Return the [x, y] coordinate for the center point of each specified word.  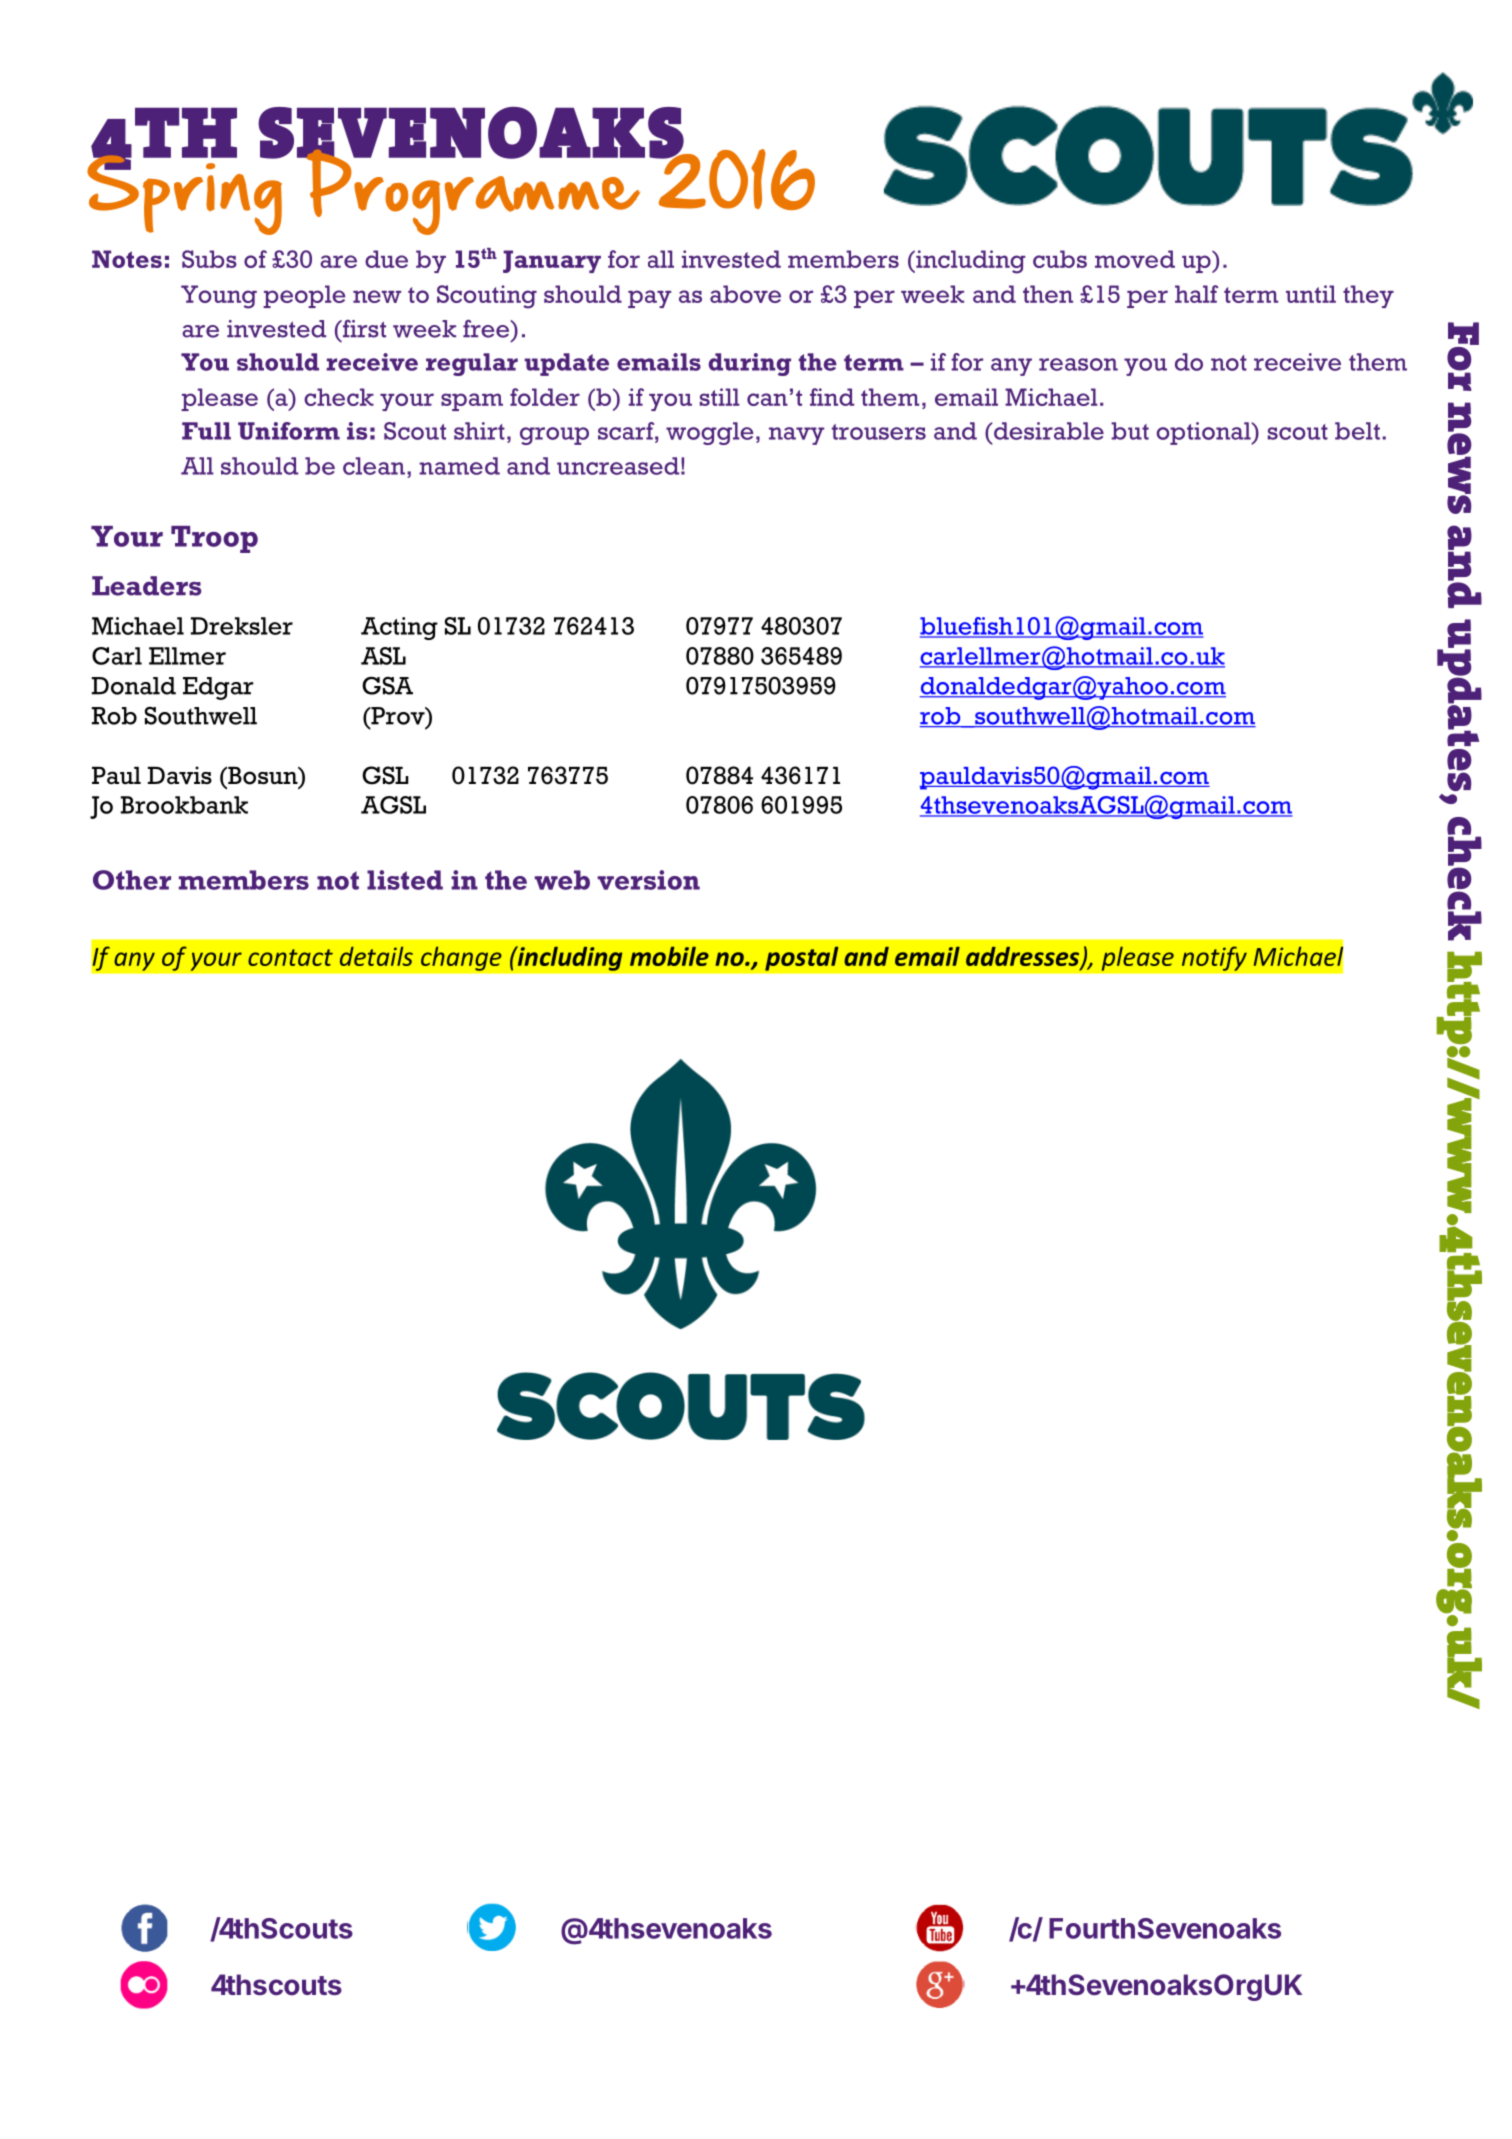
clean [374, 466]
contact [290, 957]
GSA [387, 686]
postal [802, 958]
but [1130, 431]
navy [796, 436]
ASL [383, 656]
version [648, 880]
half [1197, 294]
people [304, 296]
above [745, 294]
